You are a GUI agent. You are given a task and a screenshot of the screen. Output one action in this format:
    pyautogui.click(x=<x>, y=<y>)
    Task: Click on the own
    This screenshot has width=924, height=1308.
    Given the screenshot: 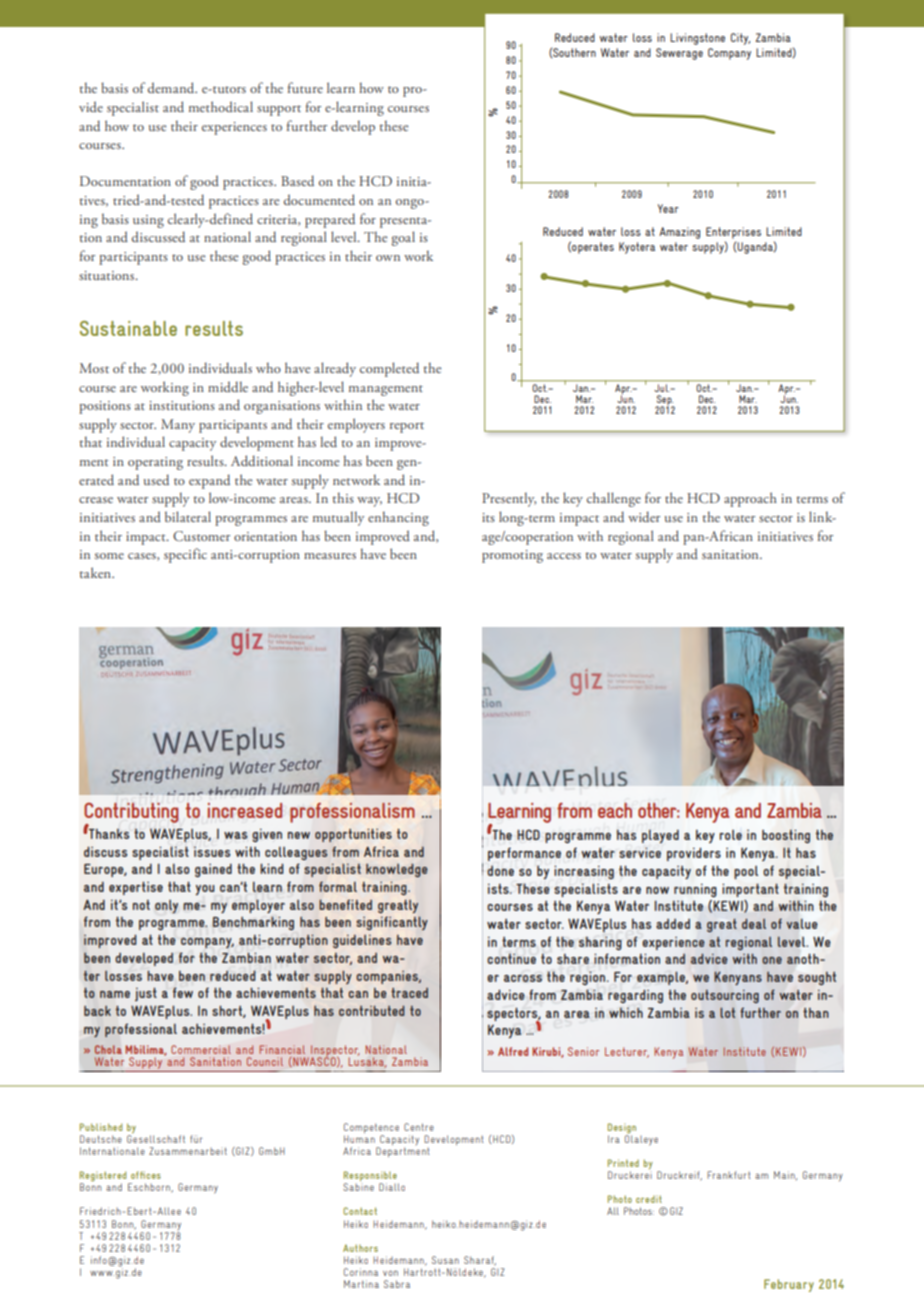 What is the action you would take?
    pyautogui.click(x=388, y=258)
